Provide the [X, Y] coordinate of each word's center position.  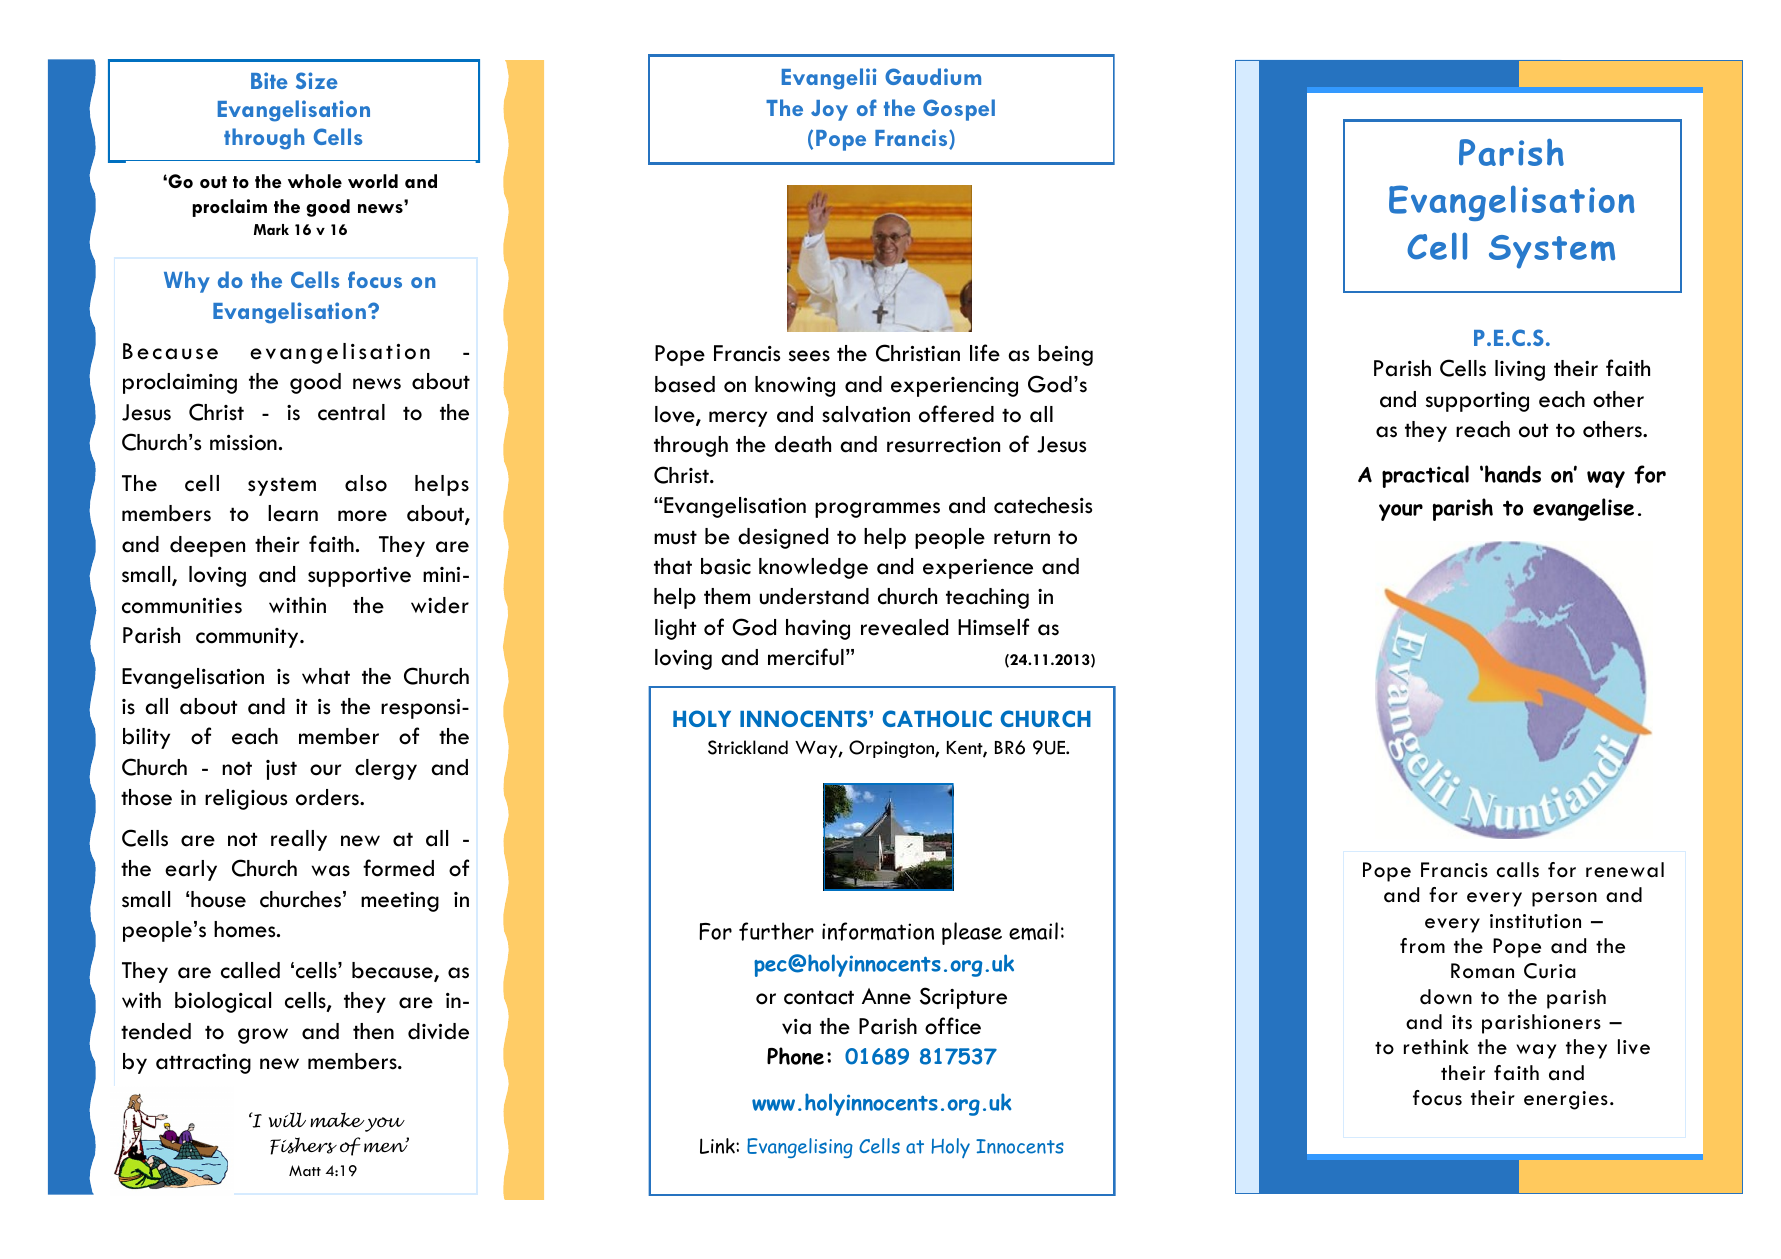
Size [317, 80]
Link [718, 1146]
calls [1518, 870]
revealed [904, 627]
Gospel [959, 110]
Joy [829, 110]
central [351, 412]
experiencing [954, 387]
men [386, 1146]
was [330, 871]
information [878, 931]
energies [1566, 1100]
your [1401, 512]
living [1520, 370]
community [248, 638]
